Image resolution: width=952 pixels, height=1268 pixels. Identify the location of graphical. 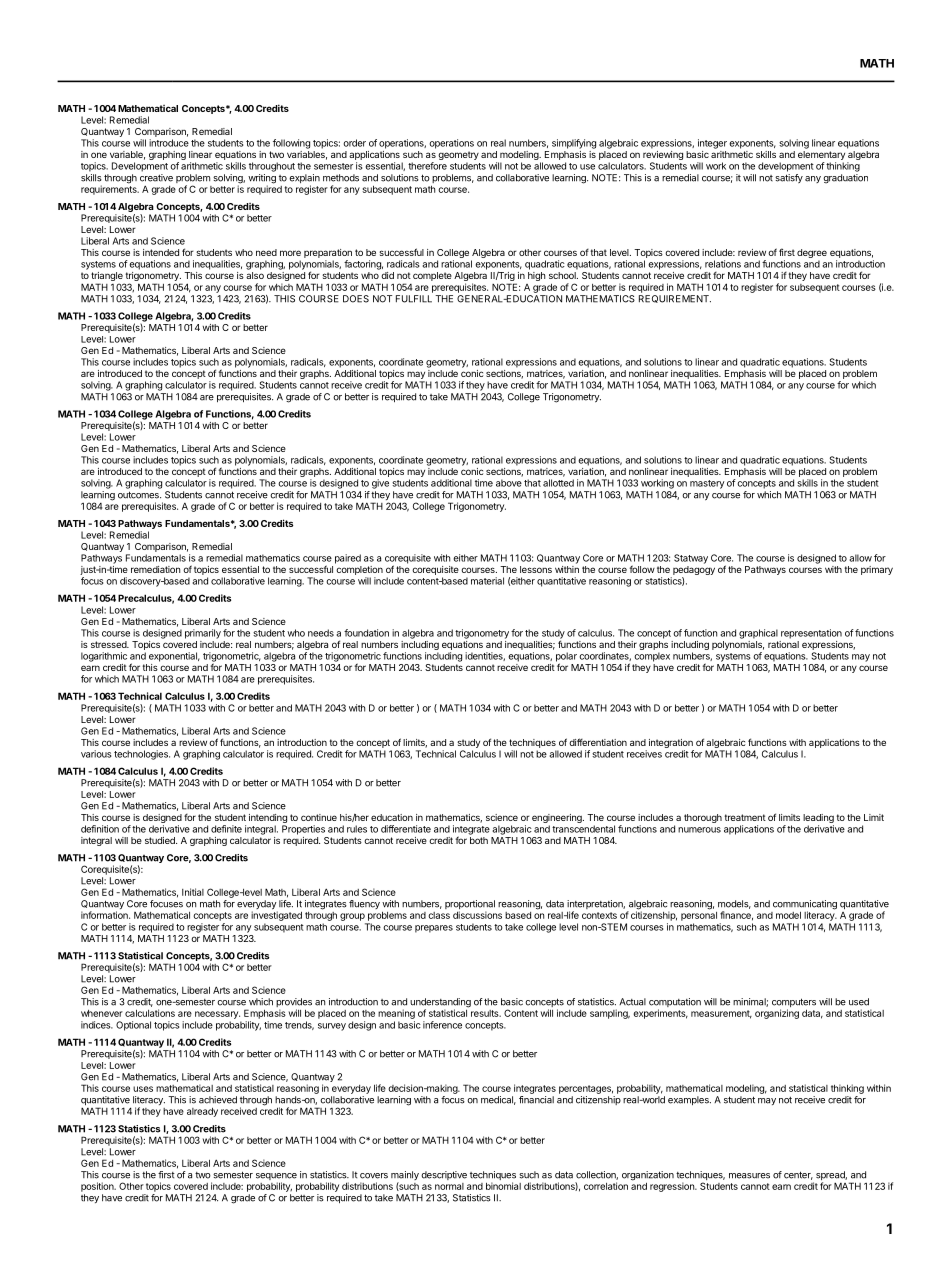
(758, 634).
